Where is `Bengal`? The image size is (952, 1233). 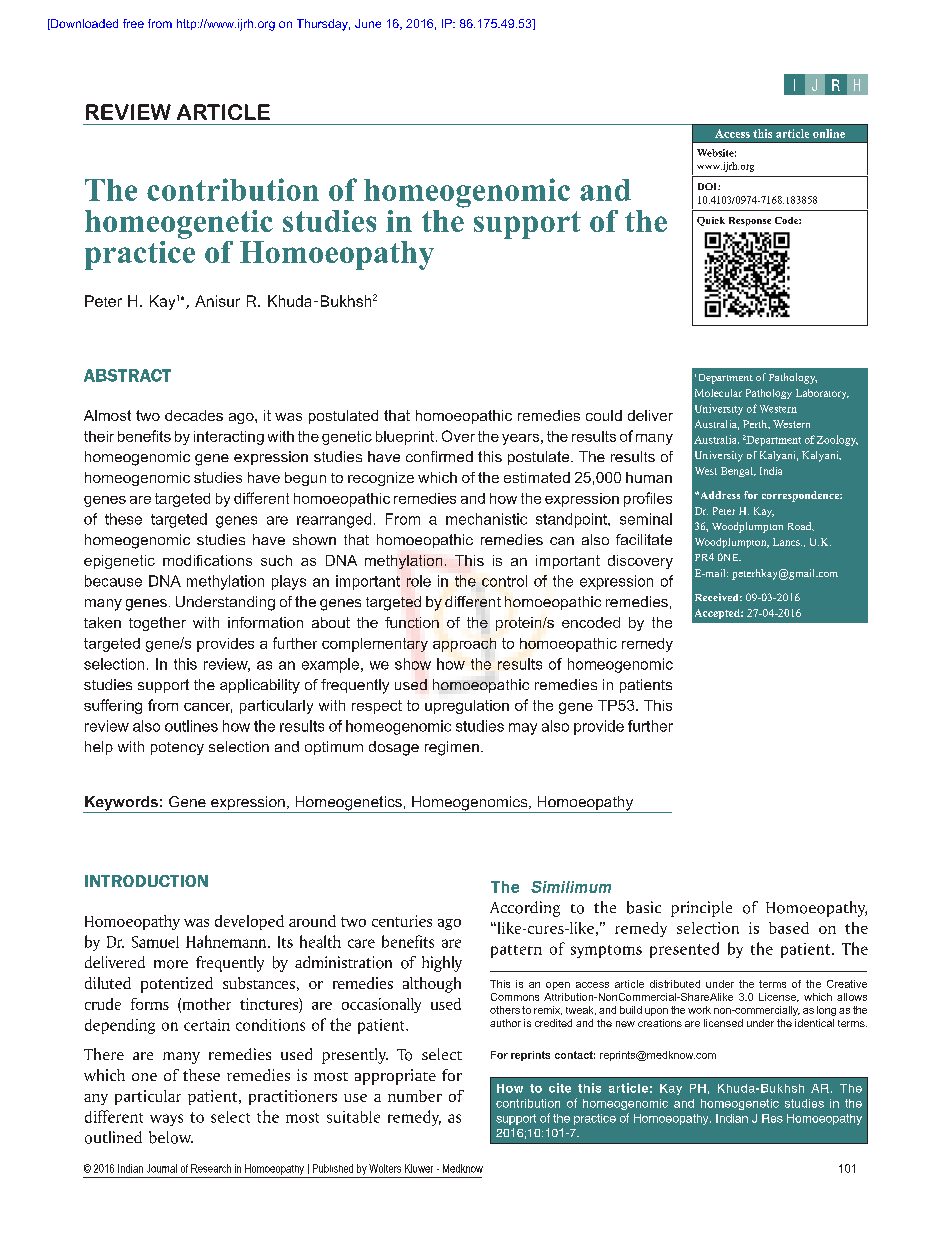 Bengal is located at coordinates (738, 472).
